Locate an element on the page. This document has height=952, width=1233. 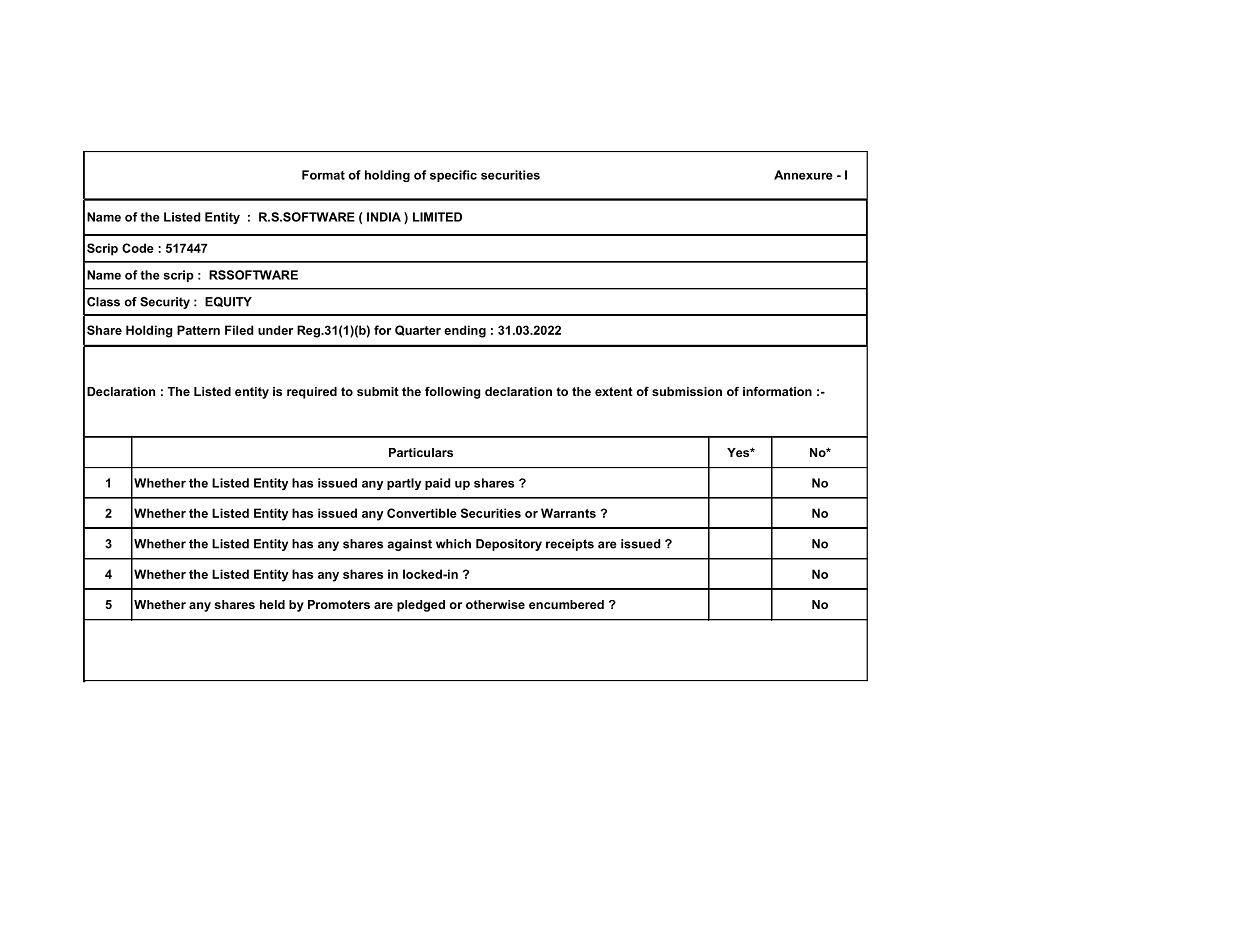
pledged is located at coordinates (421, 606).
